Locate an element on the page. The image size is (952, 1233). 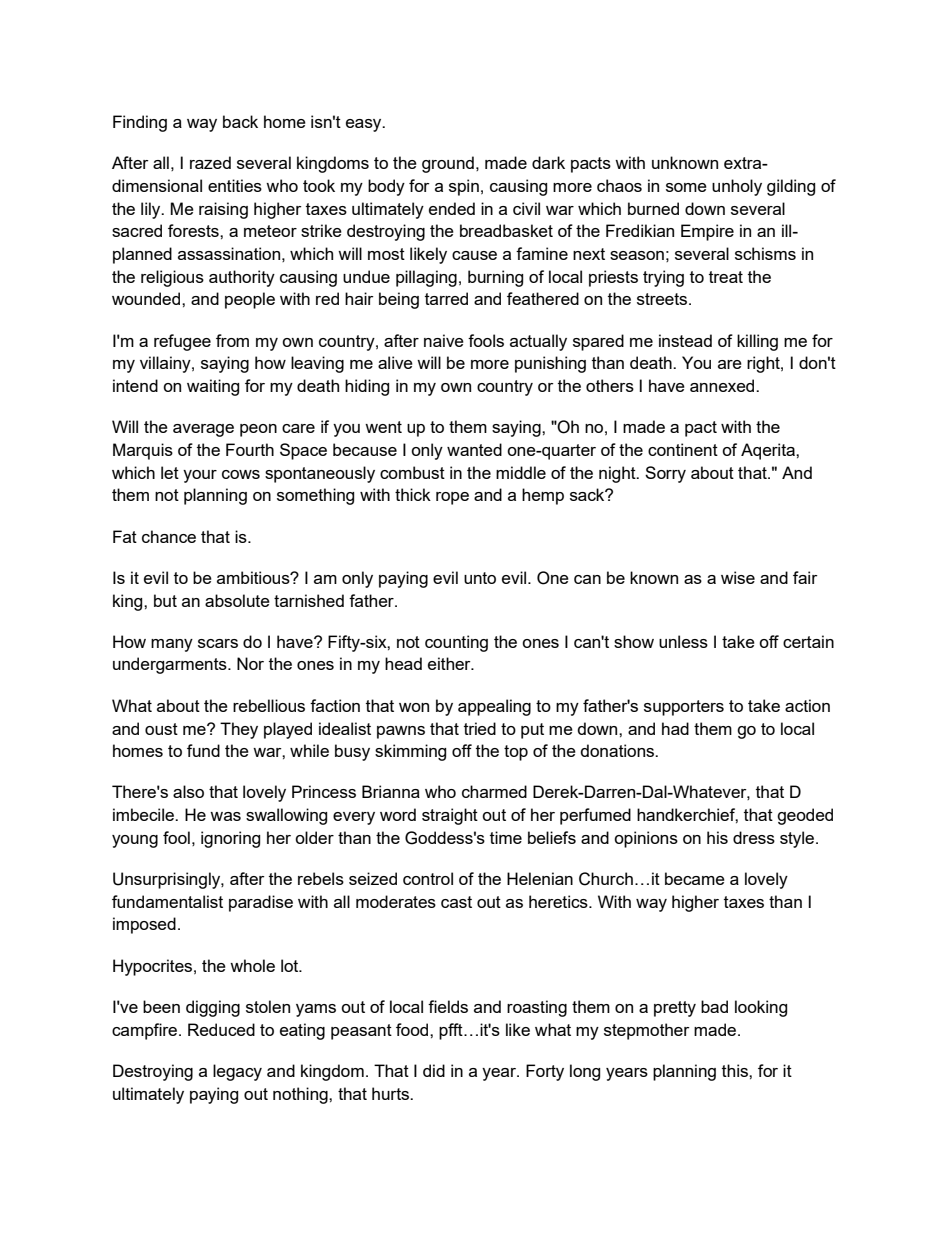
dress is located at coordinates (754, 837).
